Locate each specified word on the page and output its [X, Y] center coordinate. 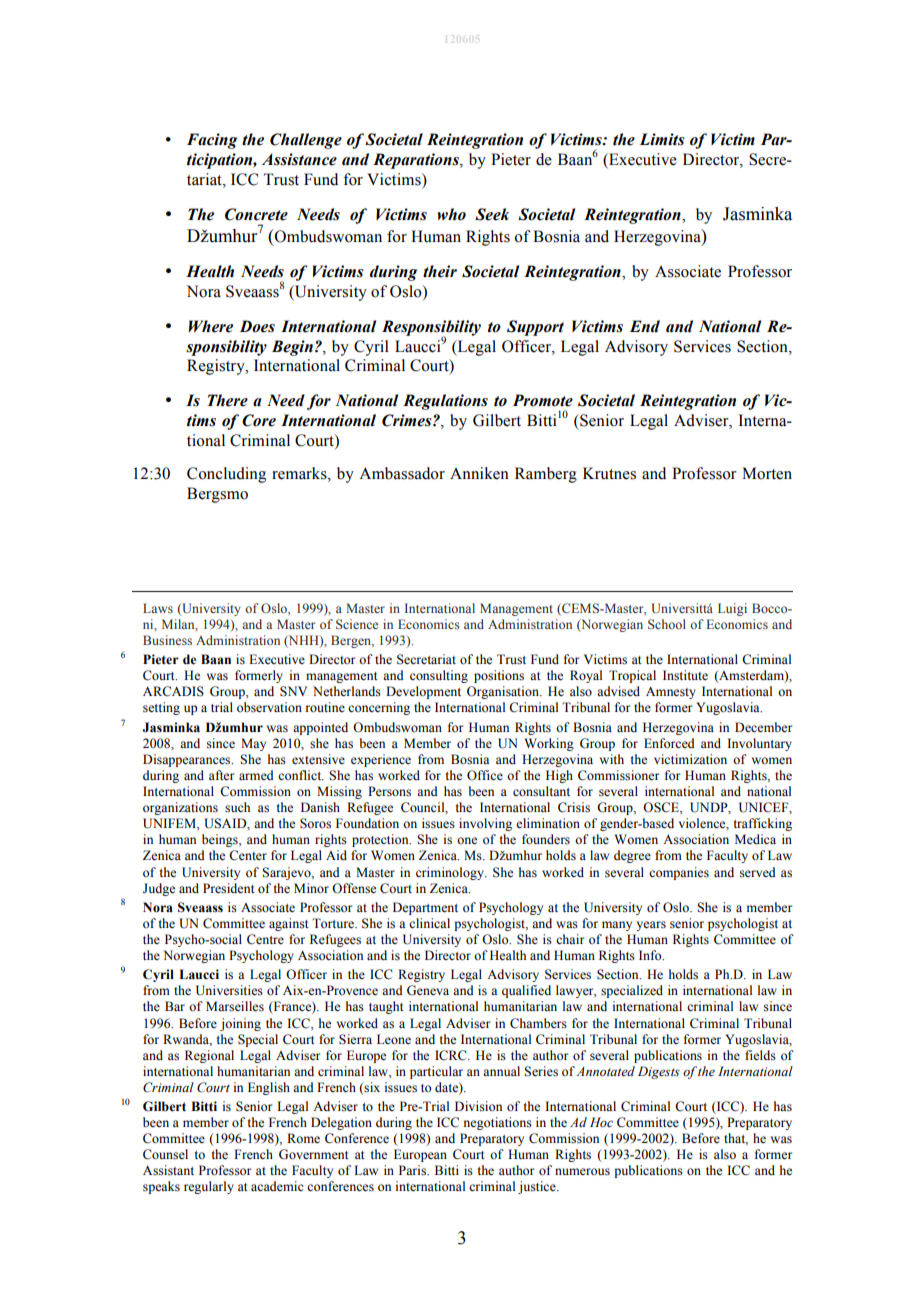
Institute [685, 675]
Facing [212, 141]
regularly [209, 1187]
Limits [662, 139]
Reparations [417, 161]
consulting [439, 676]
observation [269, 707]
